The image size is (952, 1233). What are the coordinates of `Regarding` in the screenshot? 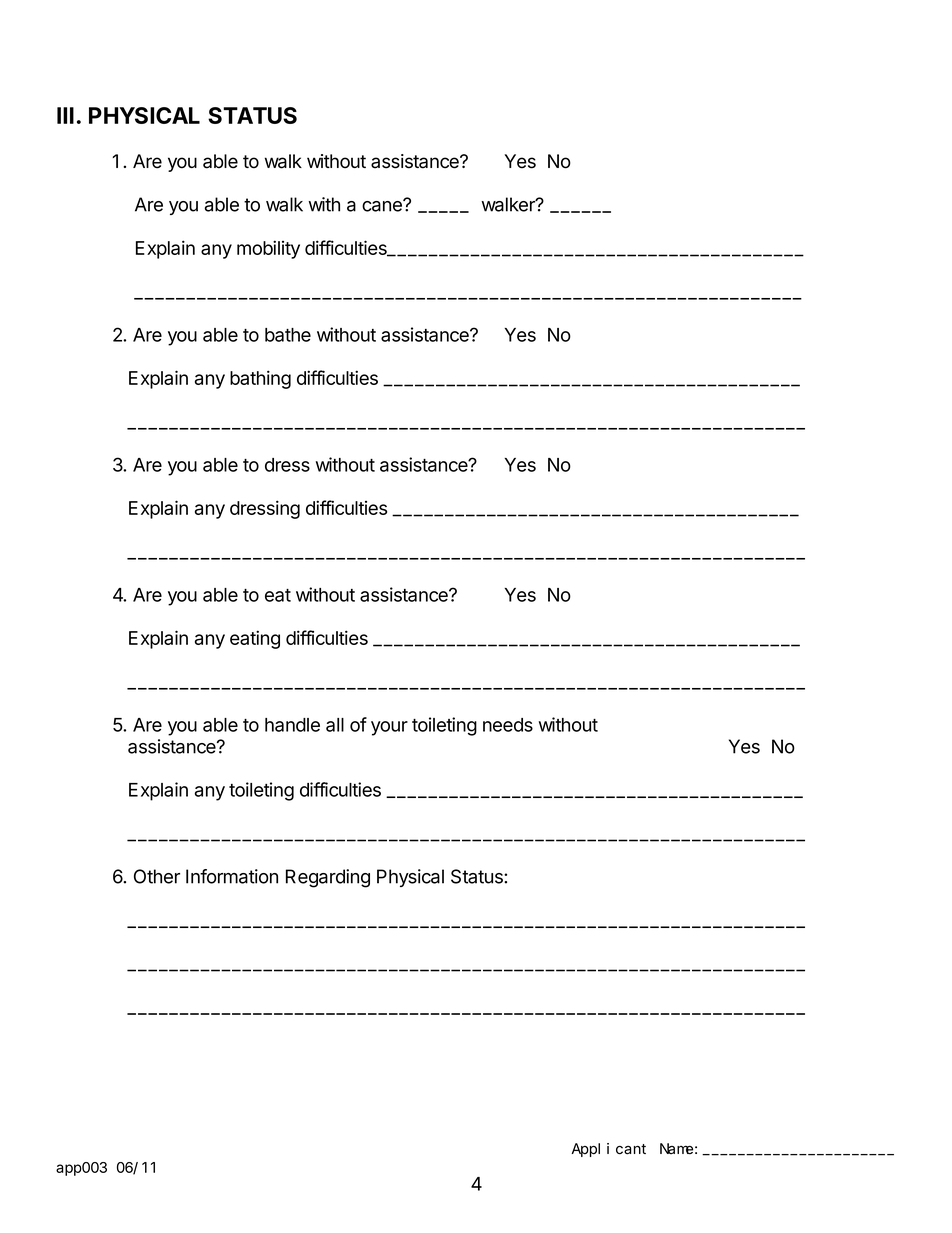 It's located at (328, 878).
